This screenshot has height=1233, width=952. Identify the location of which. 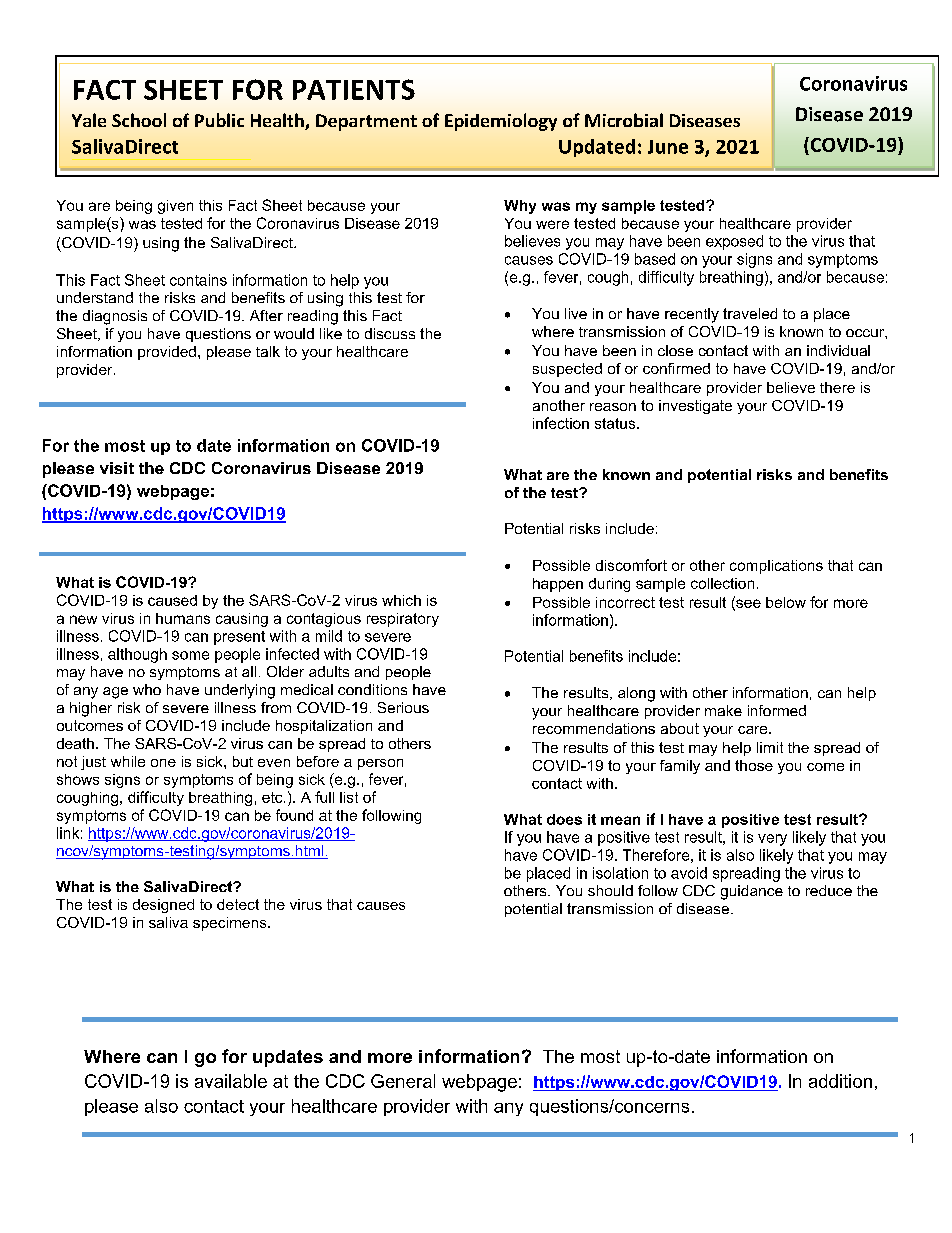
(401, 600).
